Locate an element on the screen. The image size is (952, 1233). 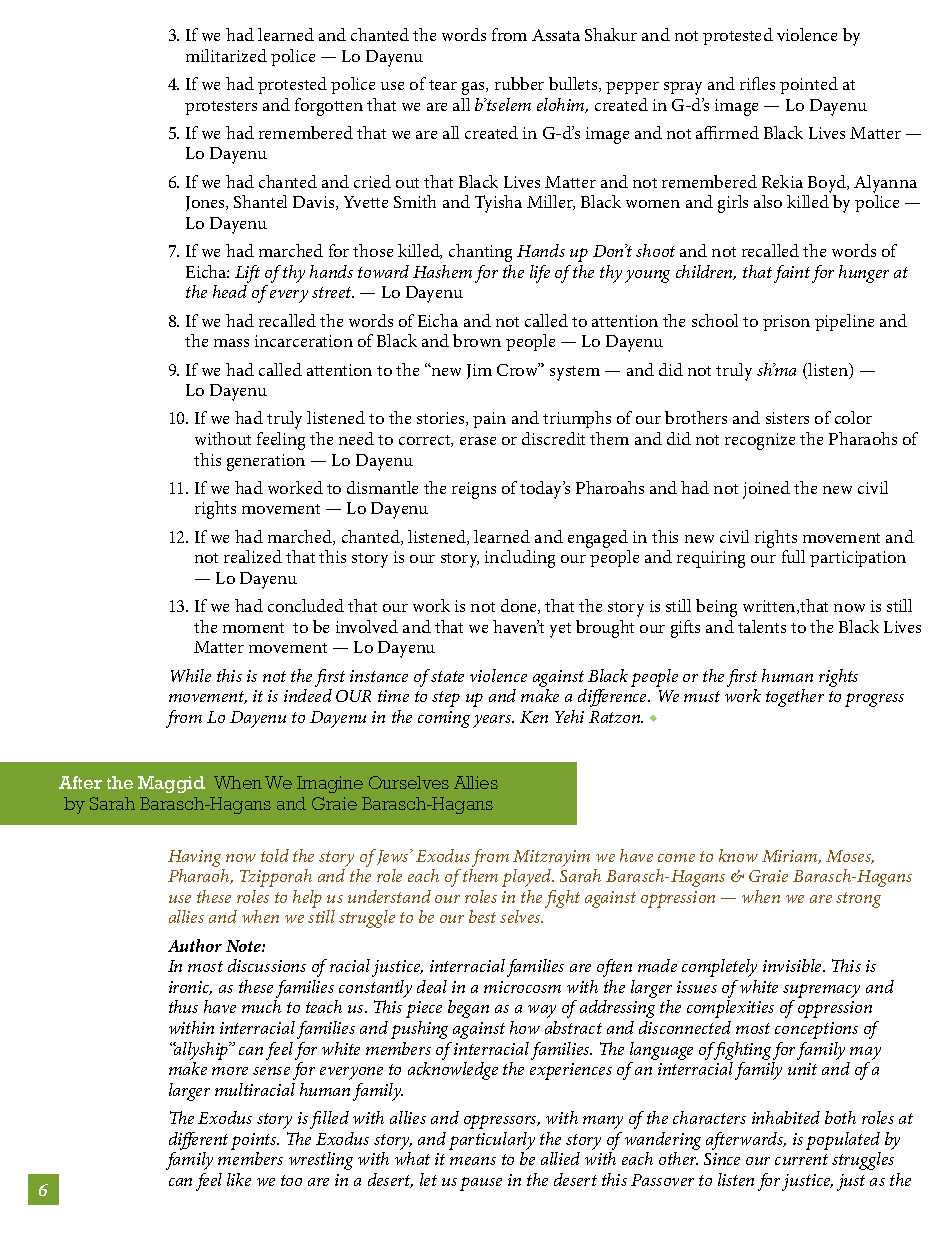
Ken is located at coordinates (534, 717).
